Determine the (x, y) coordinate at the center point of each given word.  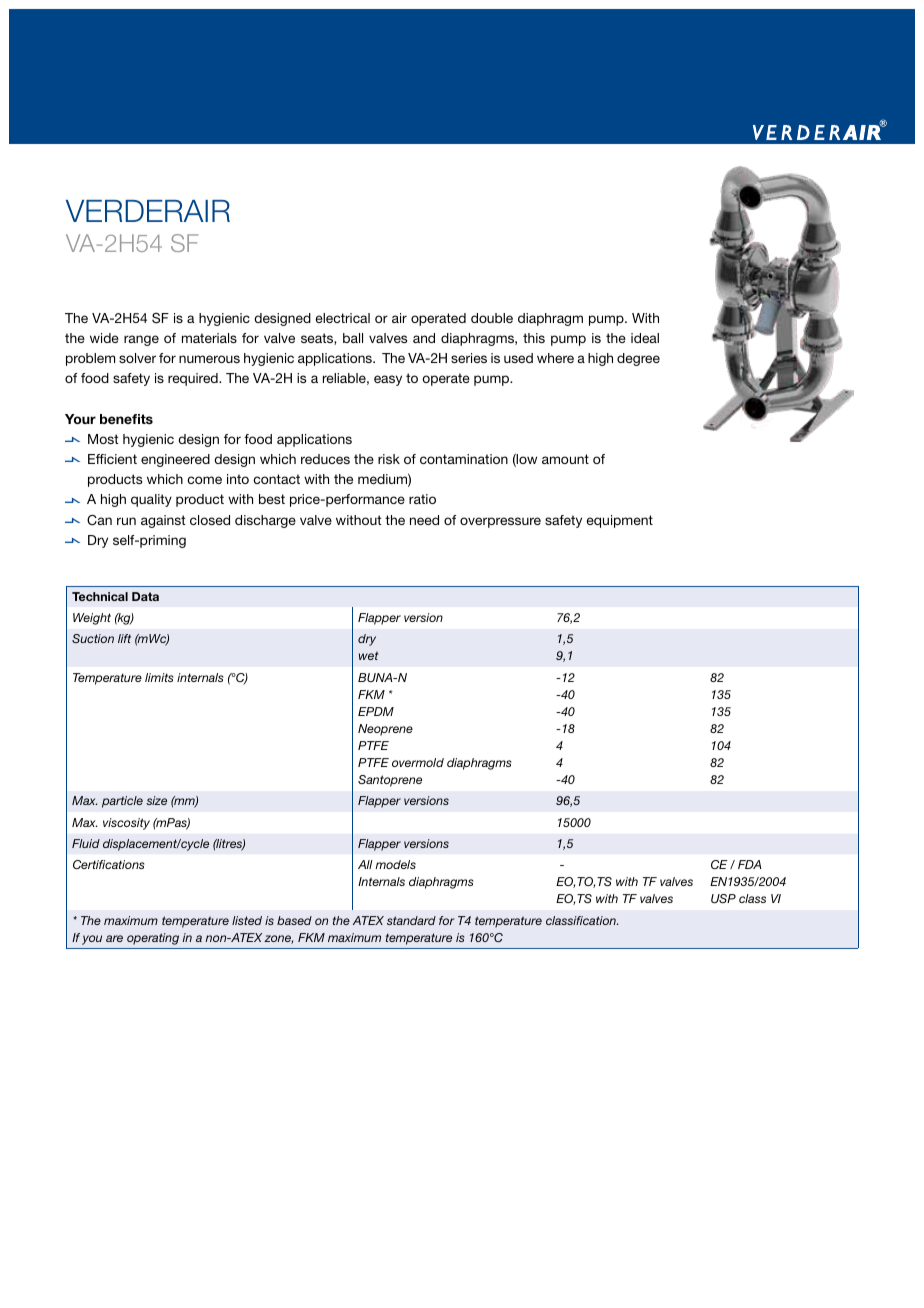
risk (389, 459)
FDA (750, 864)
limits (159, 677)
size (156, 800)
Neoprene (385, 730)
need (424, 520)
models (395, 864)
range (141, 340)
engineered (175, 460)
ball (353, 338)
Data (145, 596)
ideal (645, 338)
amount (565, 459)
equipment (619, 521)
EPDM (376, 711)
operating (153, 939)
